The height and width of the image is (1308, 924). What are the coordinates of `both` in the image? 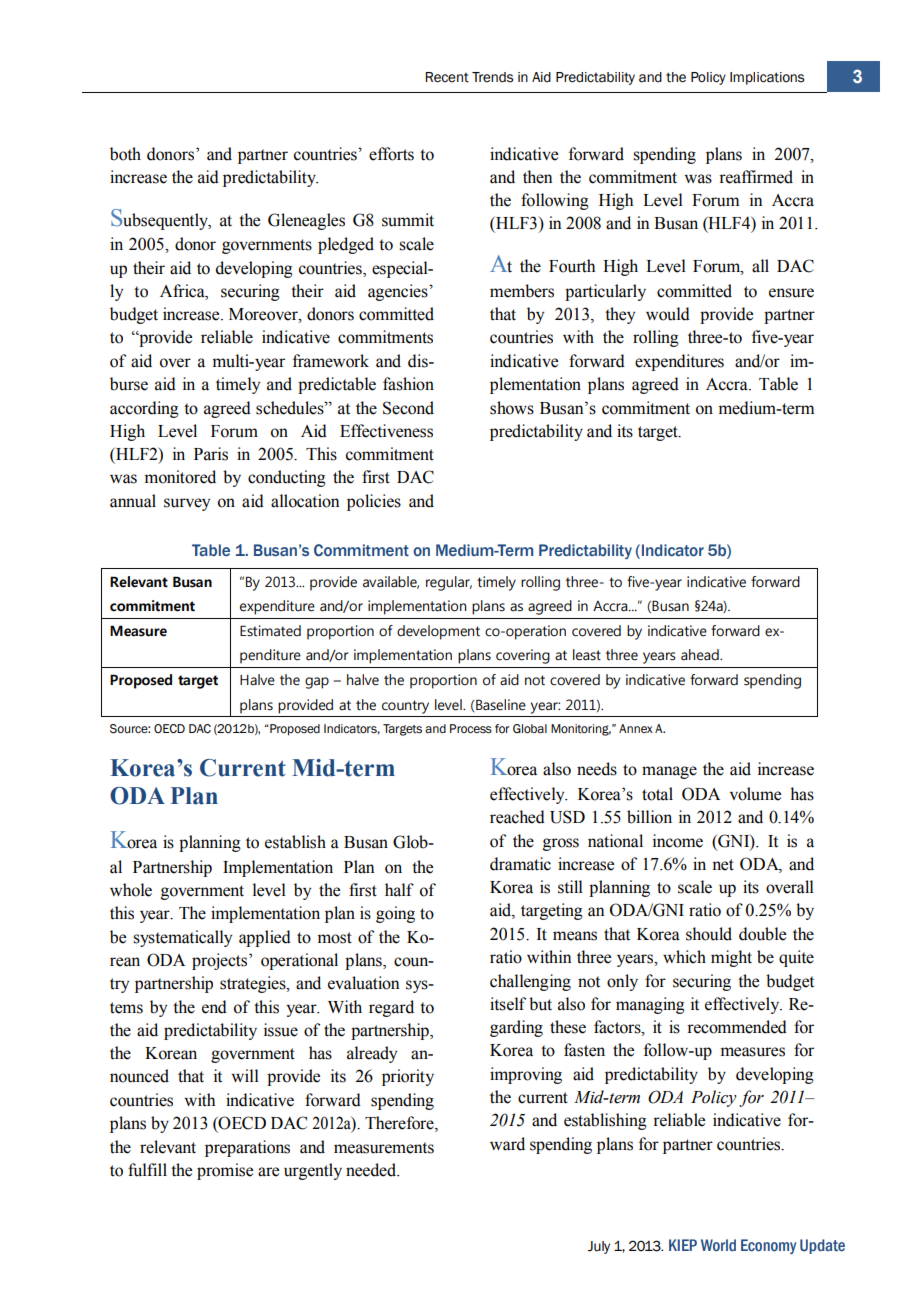 It's located at (125, 154).
